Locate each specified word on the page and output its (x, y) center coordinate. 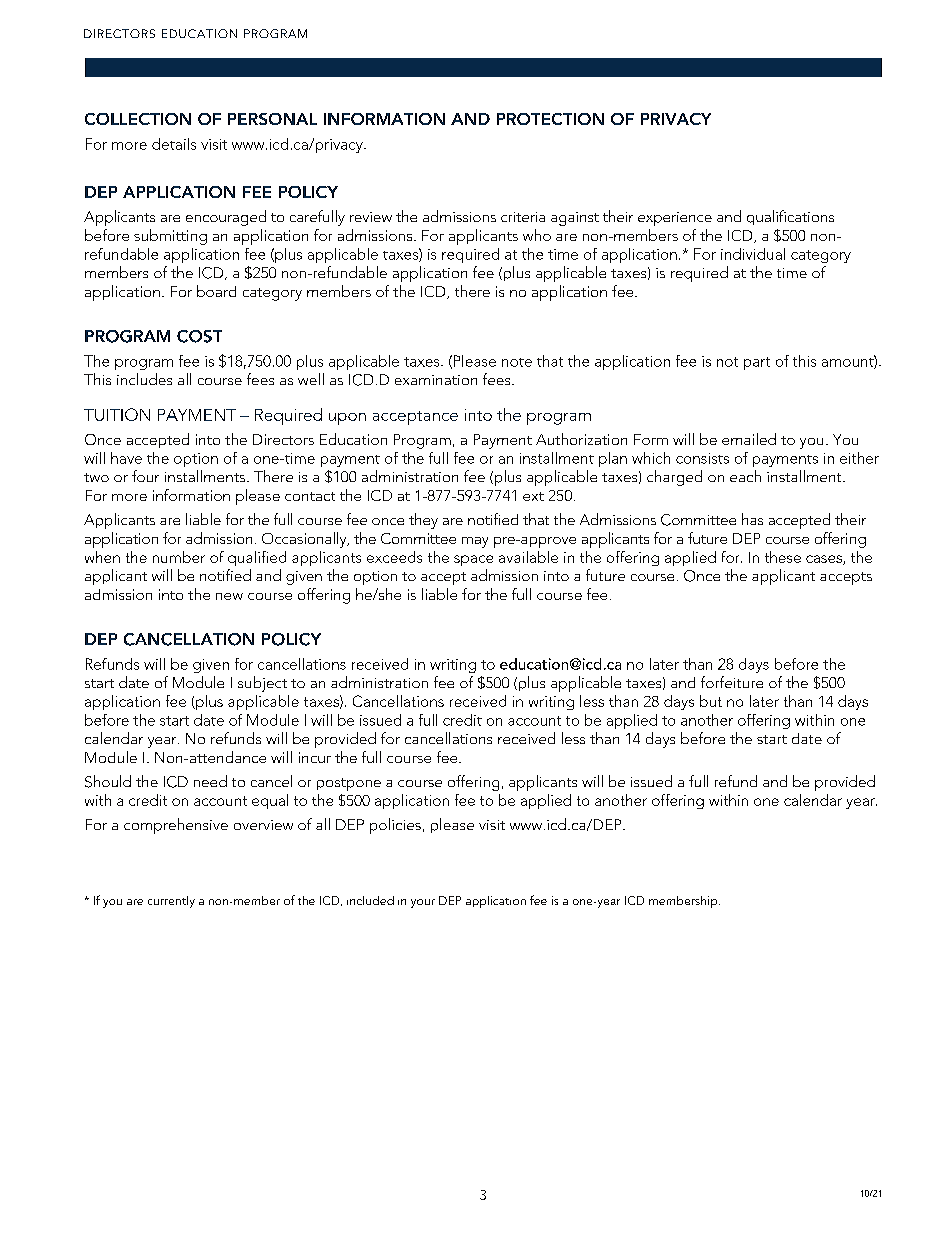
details (174, 144)
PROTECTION (550, 119)
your (423, 903)
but (711, 701)
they (423, 521)
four (145, 476)
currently (171, 902)
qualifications (790, 217)
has (752, 519)
